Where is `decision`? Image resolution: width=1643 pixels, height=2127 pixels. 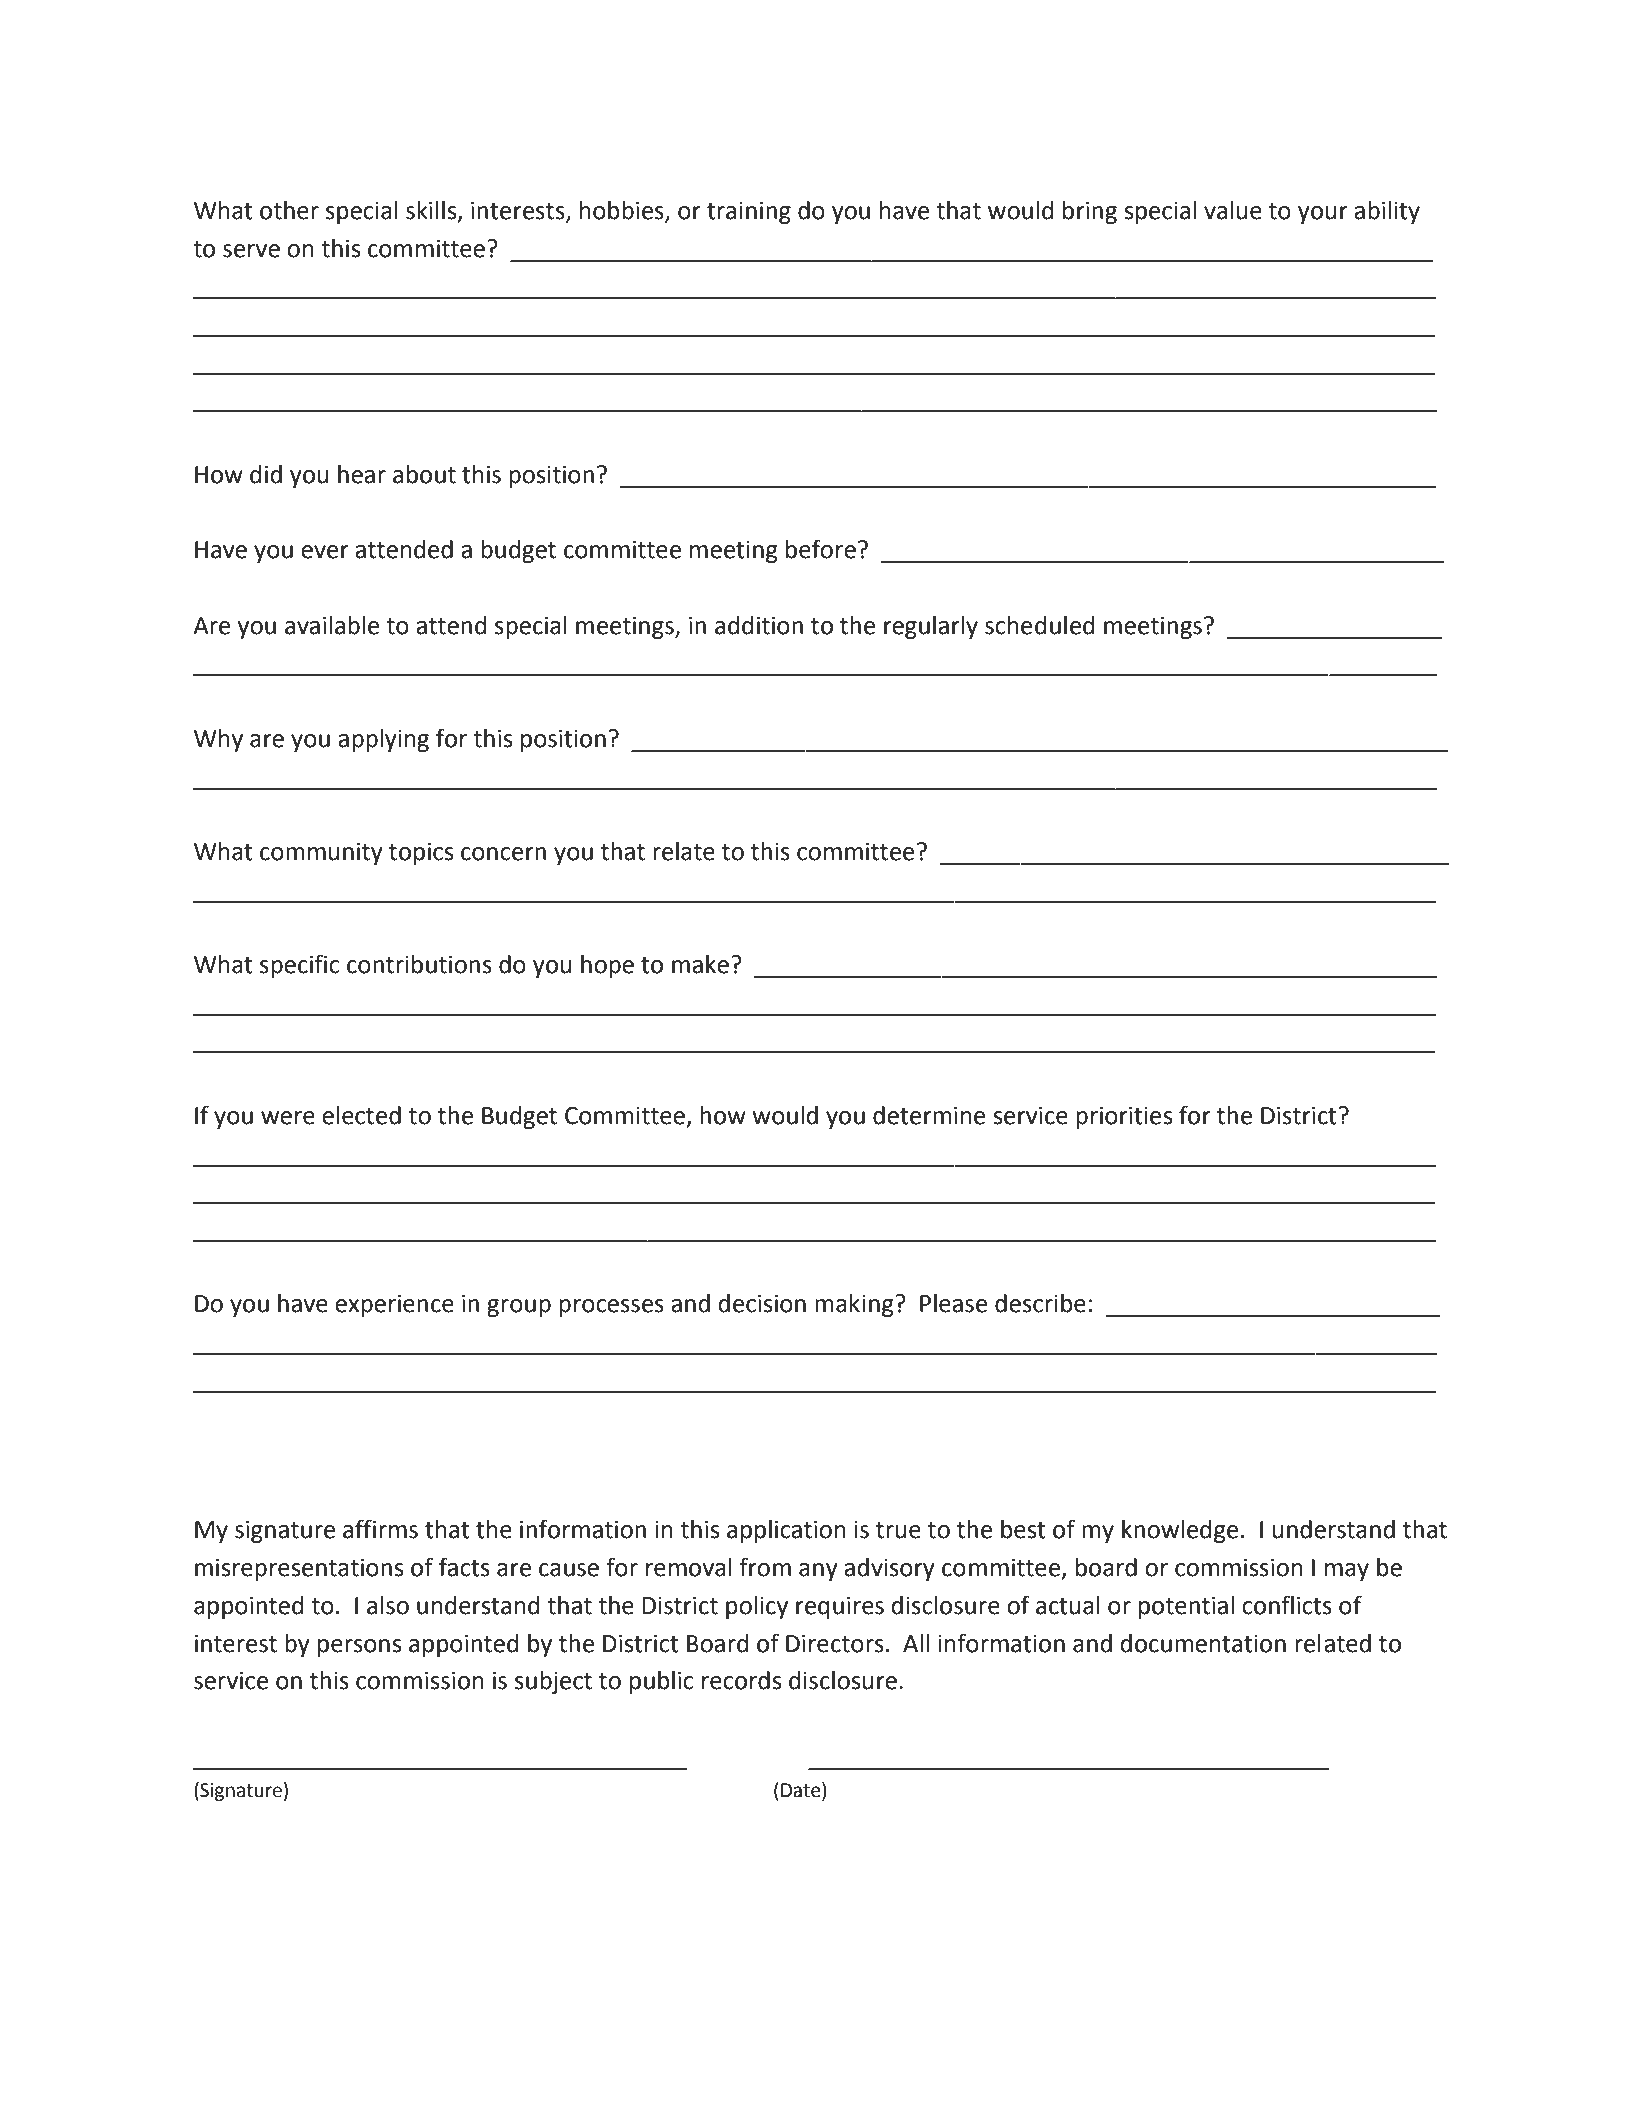 decision is located at coordinates (762, 1303).
